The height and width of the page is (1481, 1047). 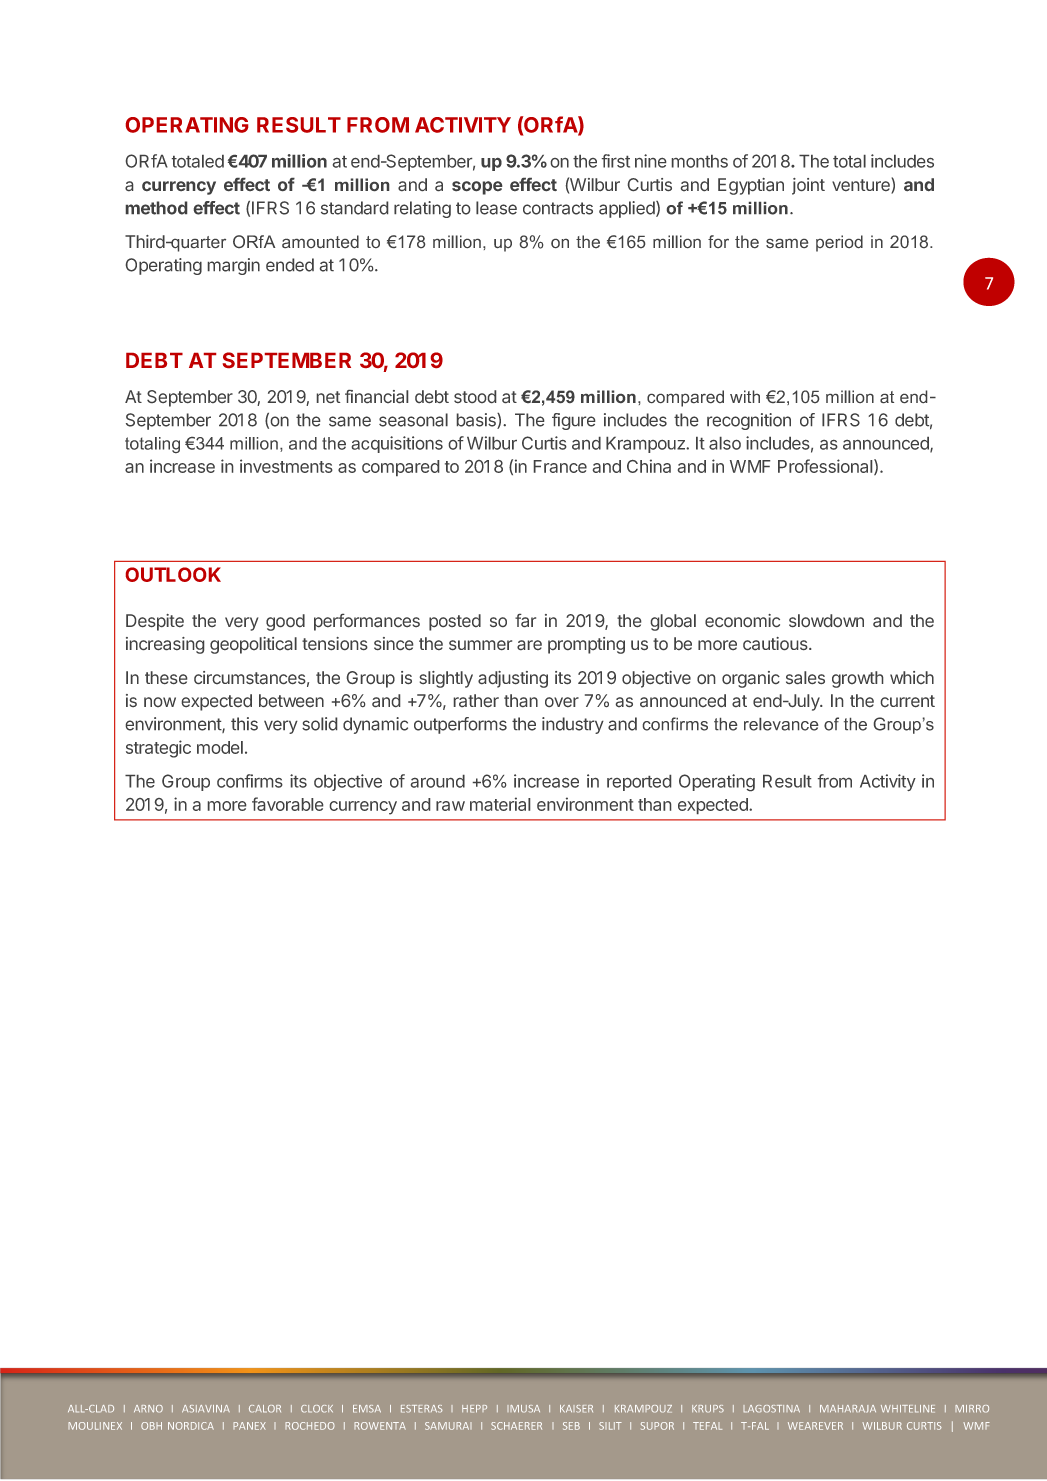 What do you see at coordinates (287, 804) in the page?
I see `favorable` at bounding box center [287, 804].
